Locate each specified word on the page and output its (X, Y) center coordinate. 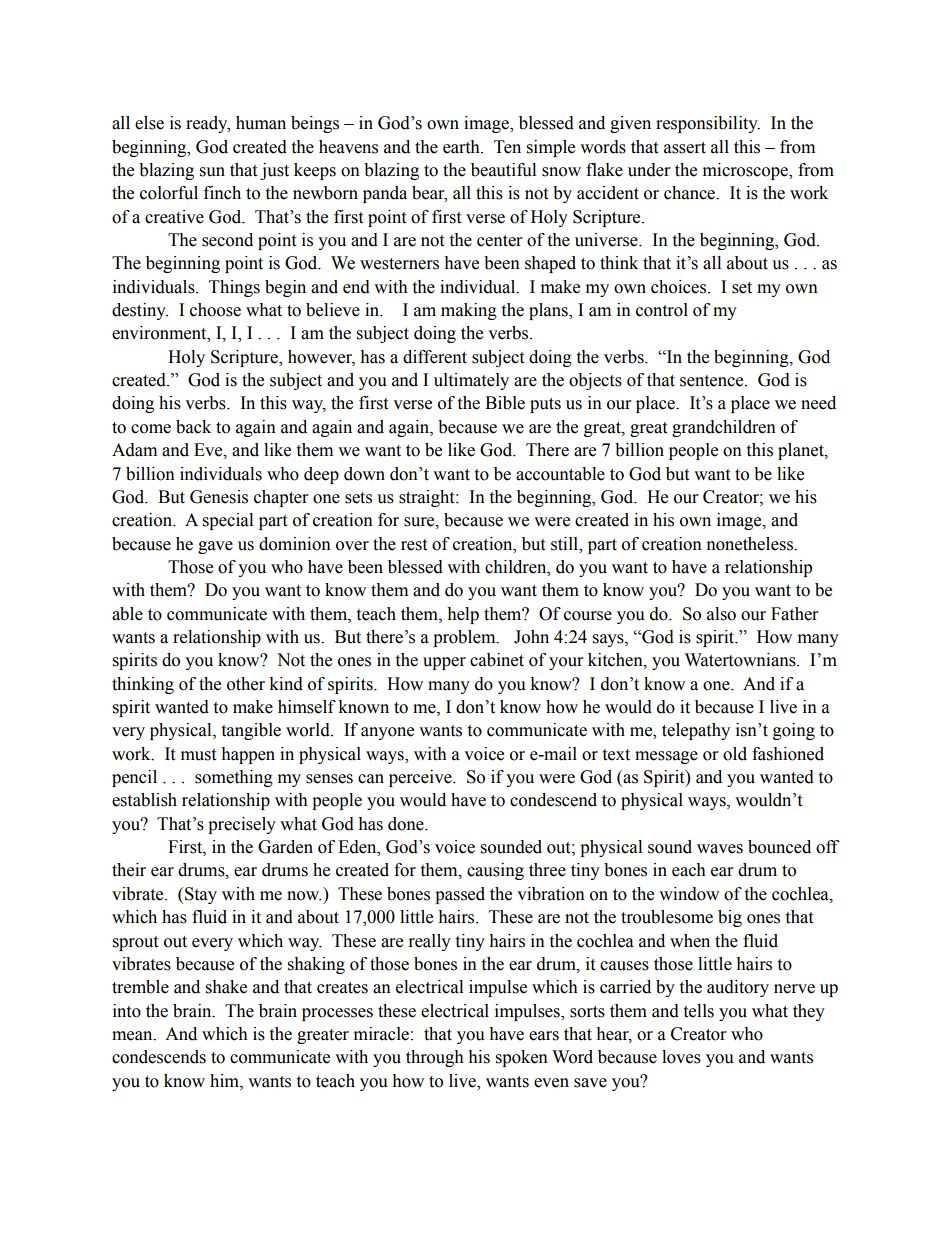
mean (133, 1036)
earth (462, 147)
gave (215, 547)
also (721, 614)
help (463, 615)
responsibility (708, 124)
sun (212, 172)
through (435, 1058)
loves (681, 1057)
